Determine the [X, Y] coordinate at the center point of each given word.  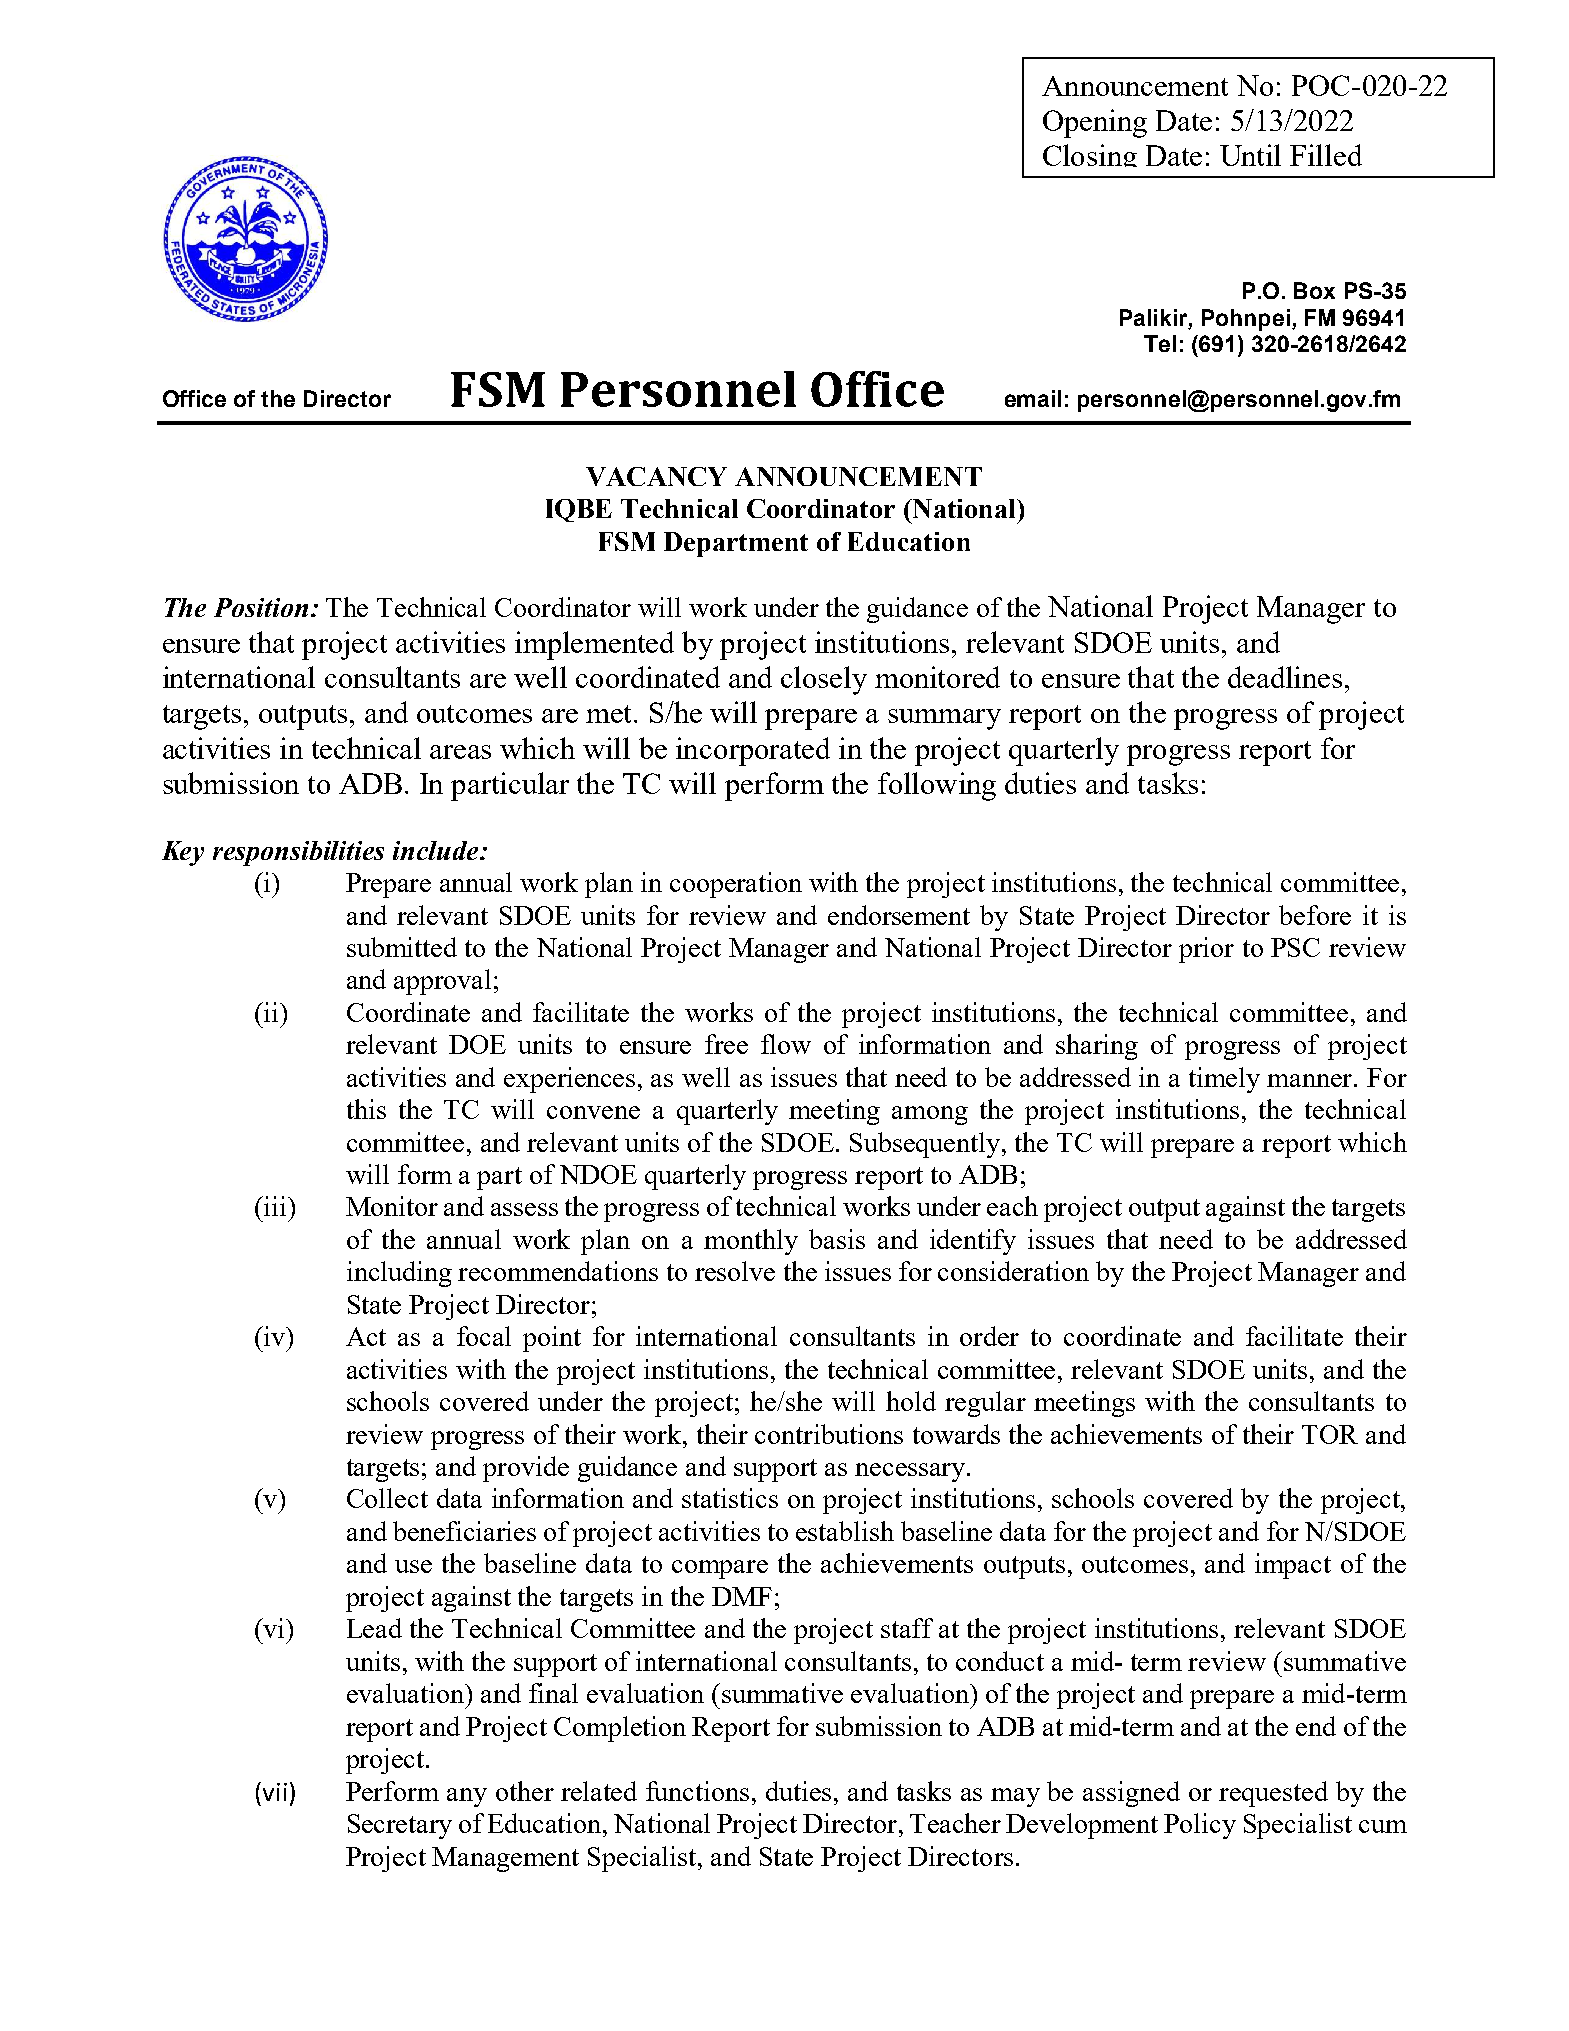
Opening [1095, 123]
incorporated [753, 751]
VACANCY [656, 476]
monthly [751, 1242]
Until [1250, 155]
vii [273, 1791]
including [399, 1274]
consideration [1013, 1271]
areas [460, 752]
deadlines [1285, 677]
